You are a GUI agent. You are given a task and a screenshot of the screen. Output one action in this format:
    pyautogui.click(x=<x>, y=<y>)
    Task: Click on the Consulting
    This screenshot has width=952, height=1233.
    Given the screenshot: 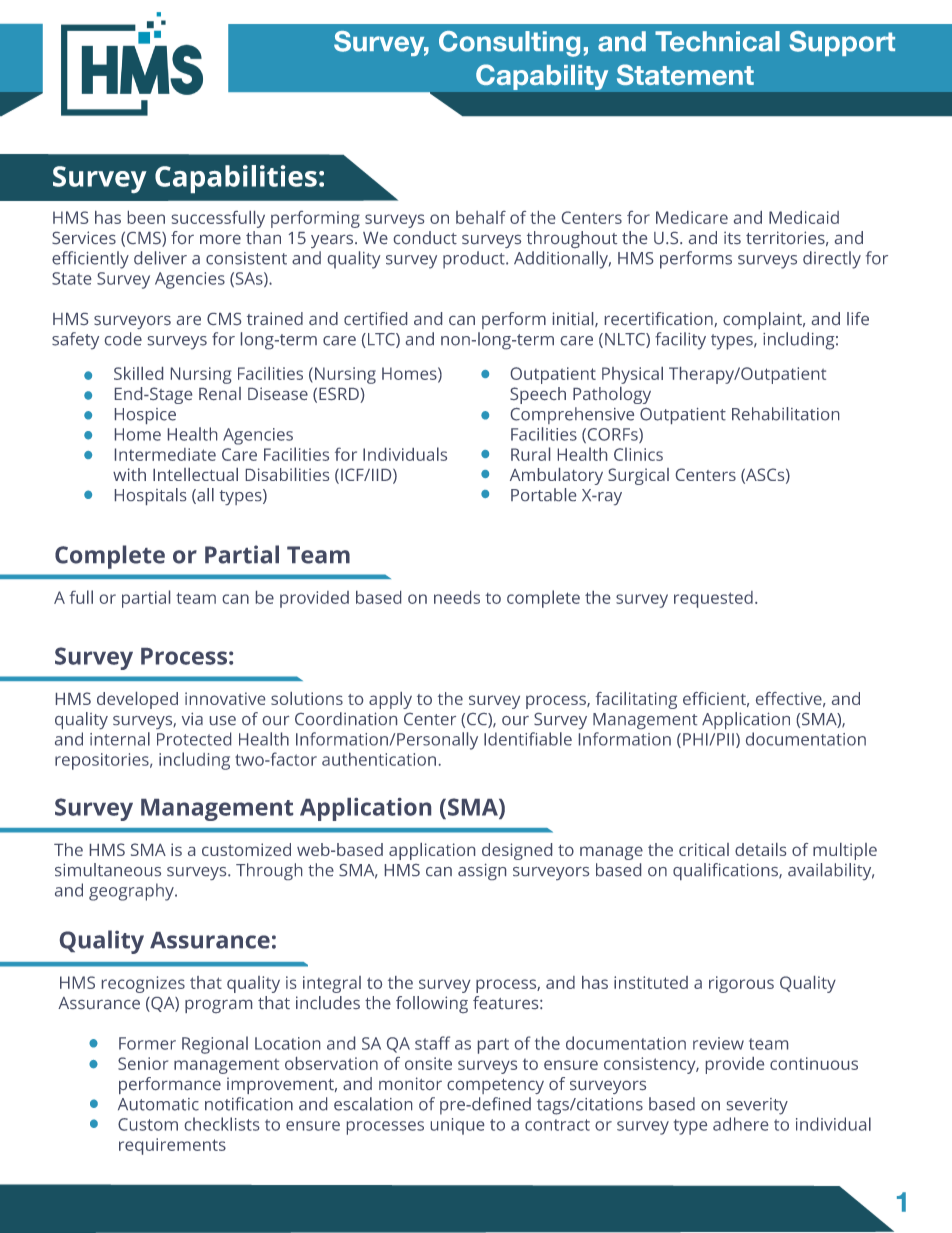 What is the action you would take?
    pyautogui.click(x=509, y=44)
